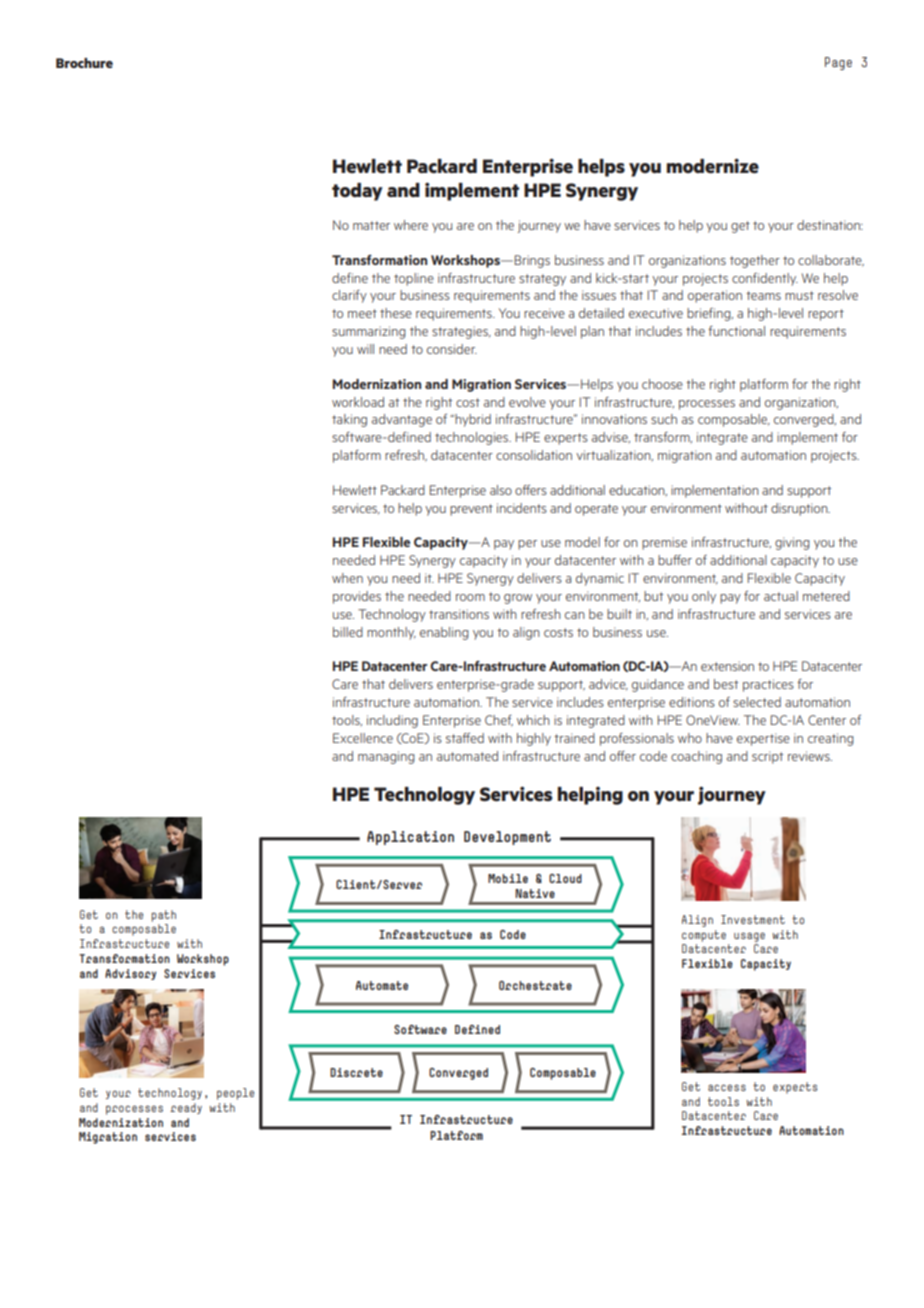  Describe the element at coordinates (470, 597) in the page. I see `room` at that location.
